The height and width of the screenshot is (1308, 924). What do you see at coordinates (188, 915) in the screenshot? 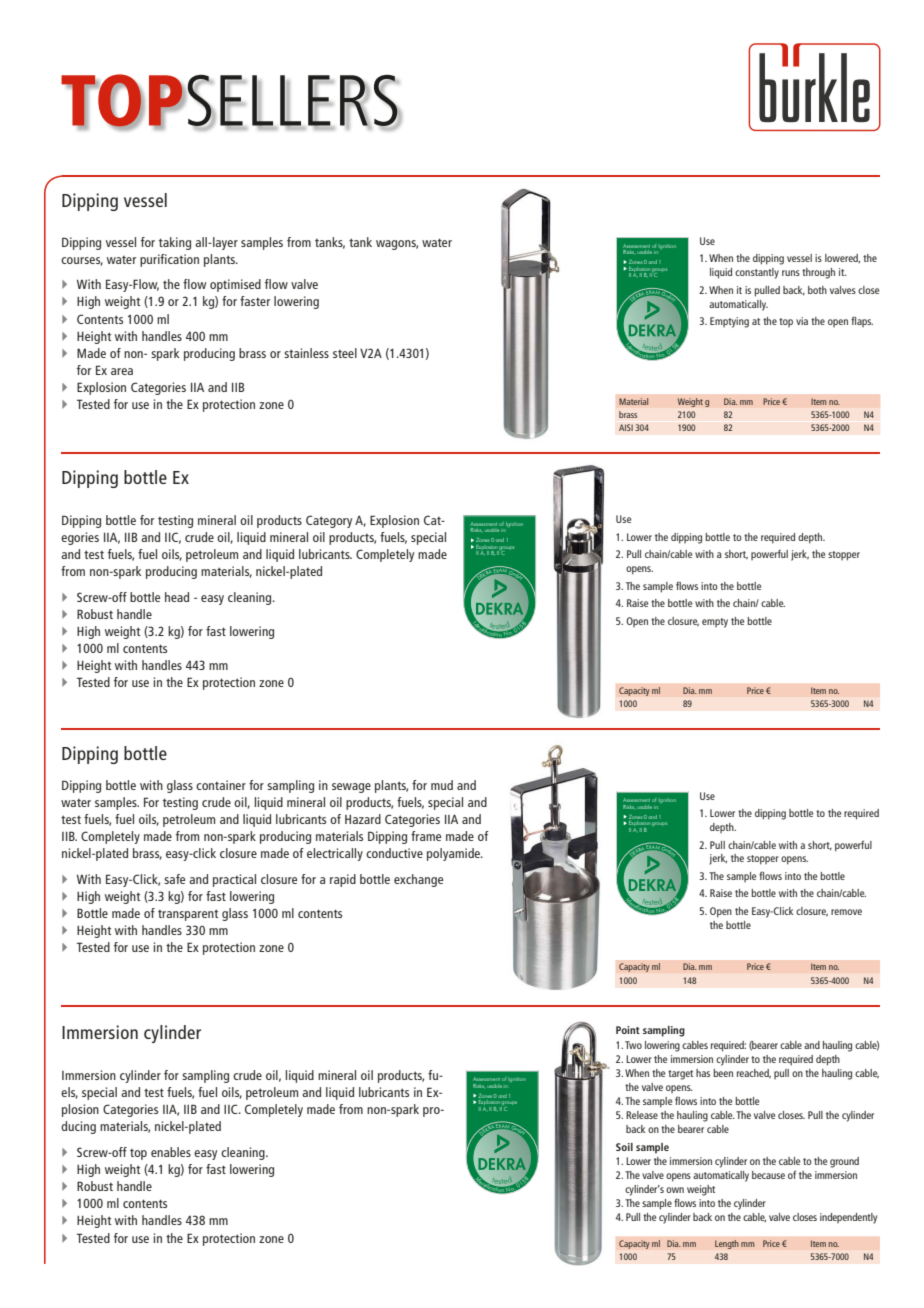
I see `transparent` at bounding box center [188, 915].
